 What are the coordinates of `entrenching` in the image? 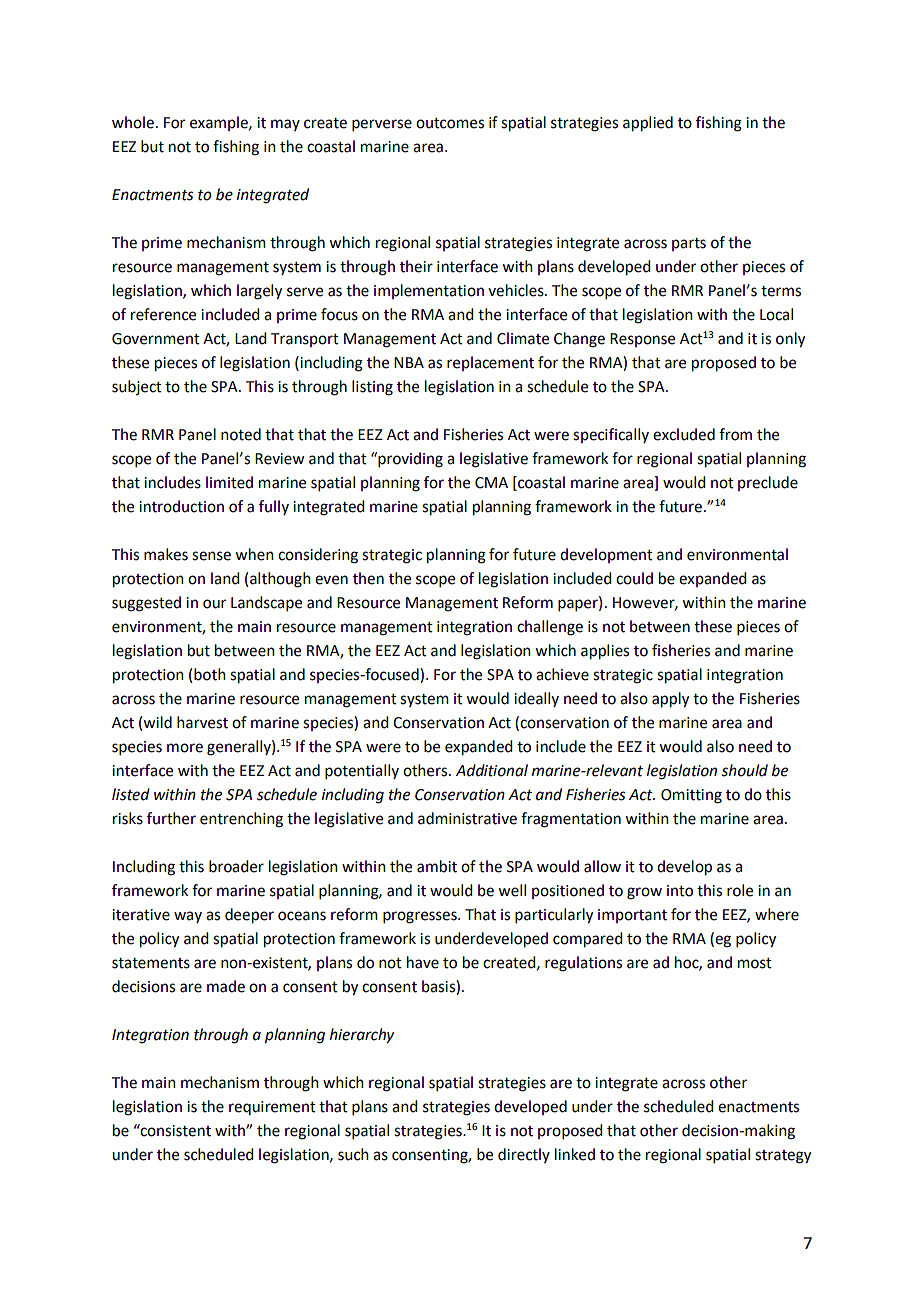 It's located at (241, 820).
